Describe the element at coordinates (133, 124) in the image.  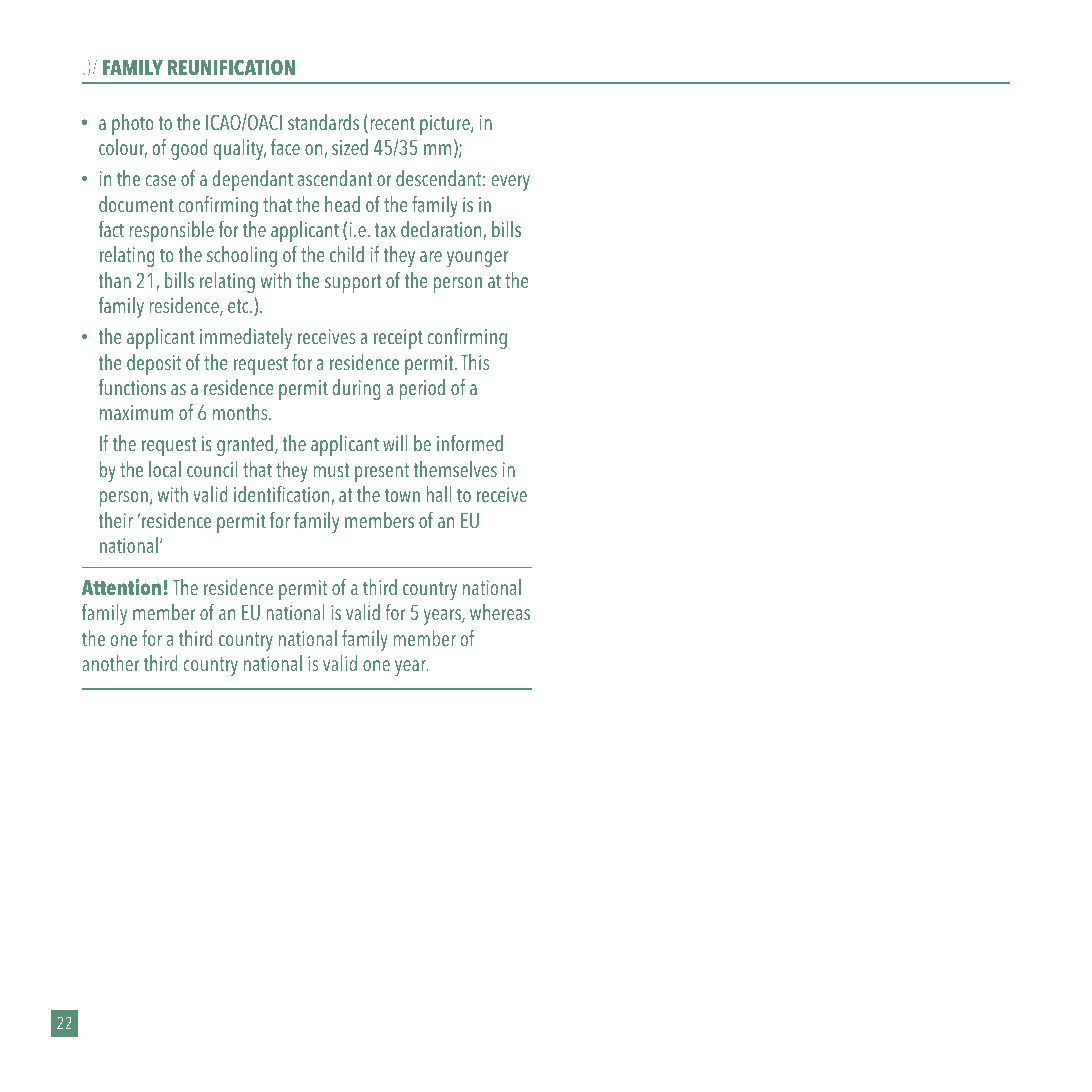
I see `photo` at that location.
